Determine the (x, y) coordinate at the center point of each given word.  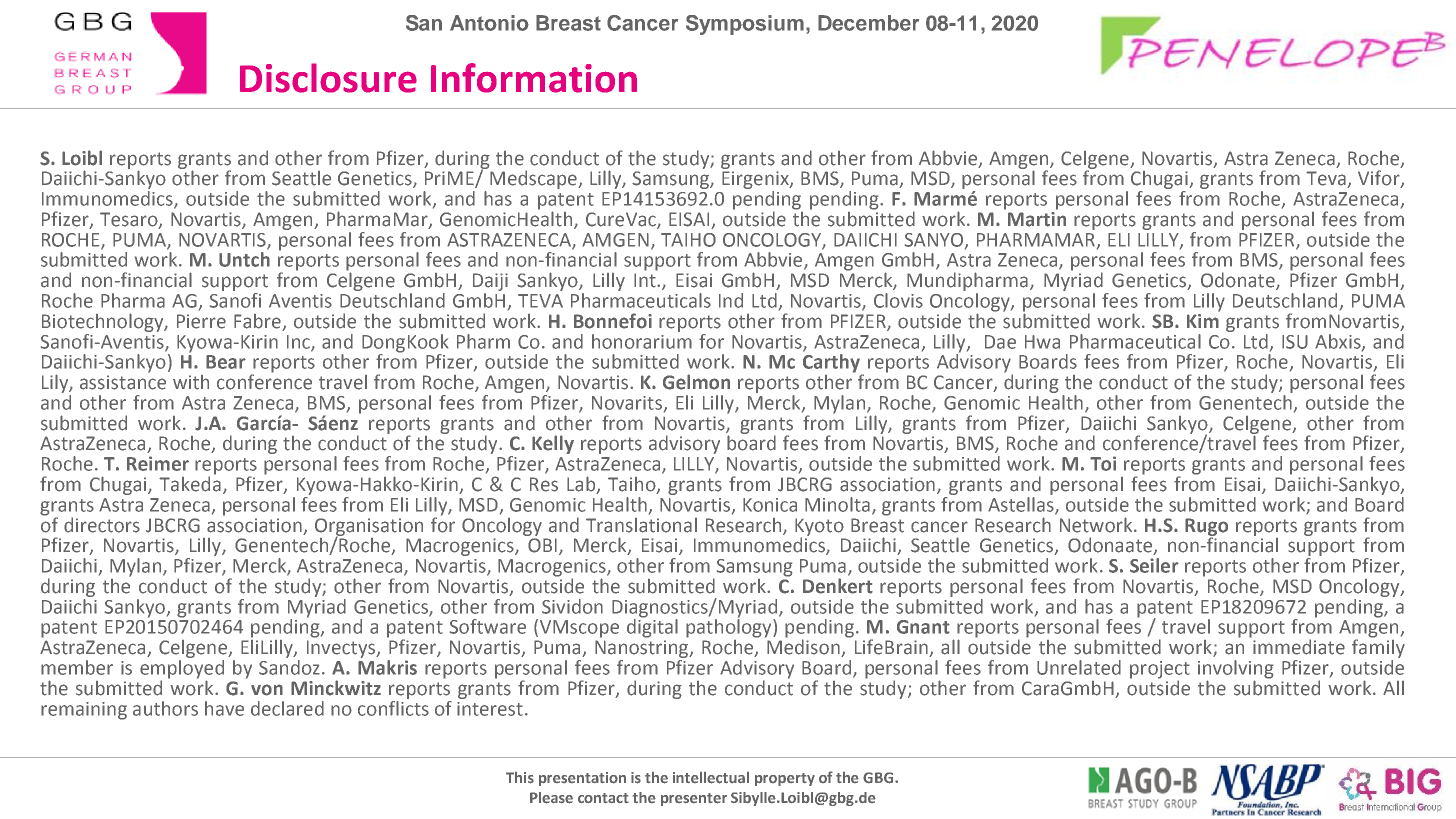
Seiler (1154, 565)
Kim (1203, 319)
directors (102, 525)
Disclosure (328, 78)
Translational (641, 525)
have (224, 708)
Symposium (745, 25)
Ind (731, 300)
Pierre (201, 321)
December (868, 23)
